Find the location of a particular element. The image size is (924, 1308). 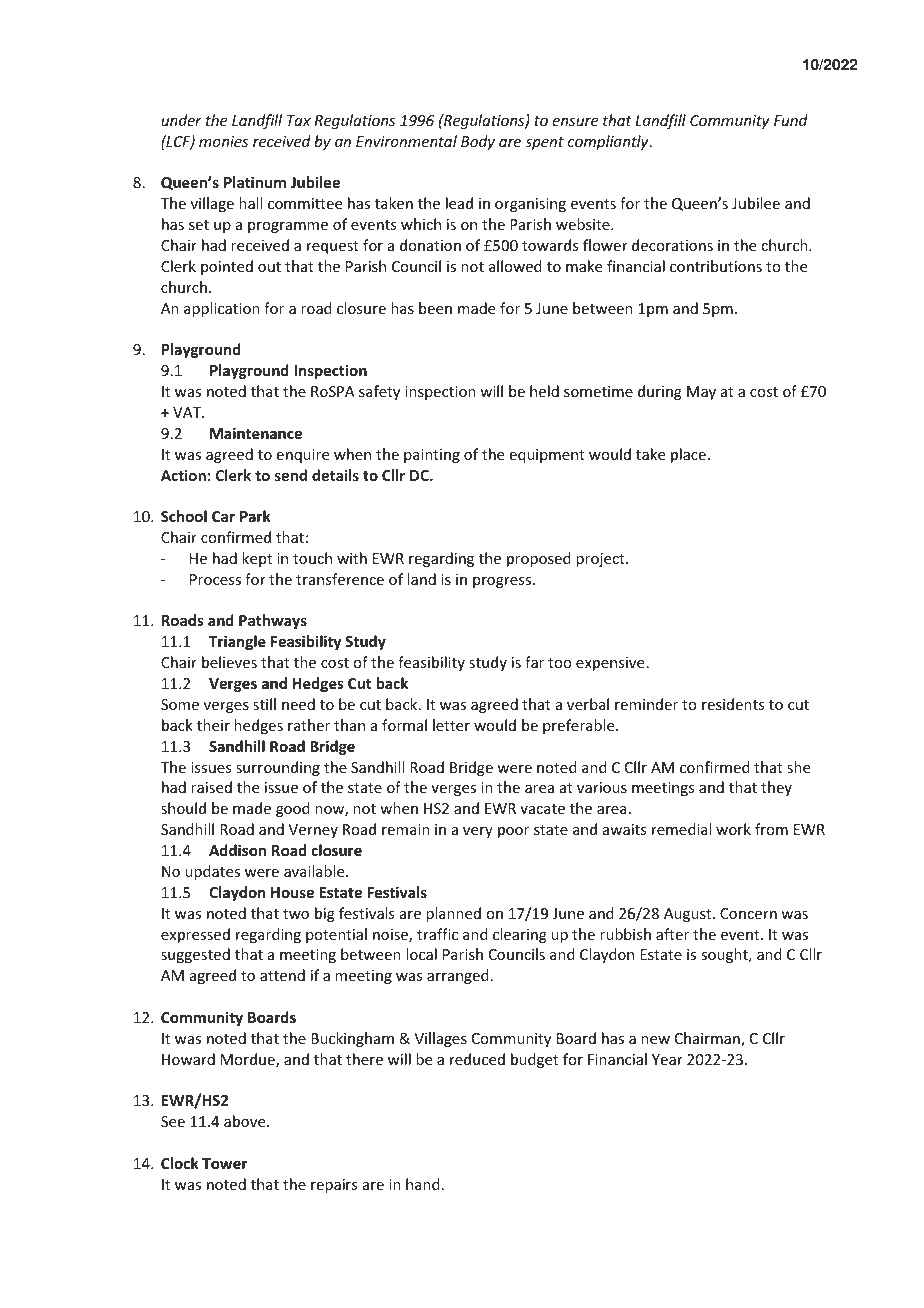

hand is located at coordinates (423, 1184).
